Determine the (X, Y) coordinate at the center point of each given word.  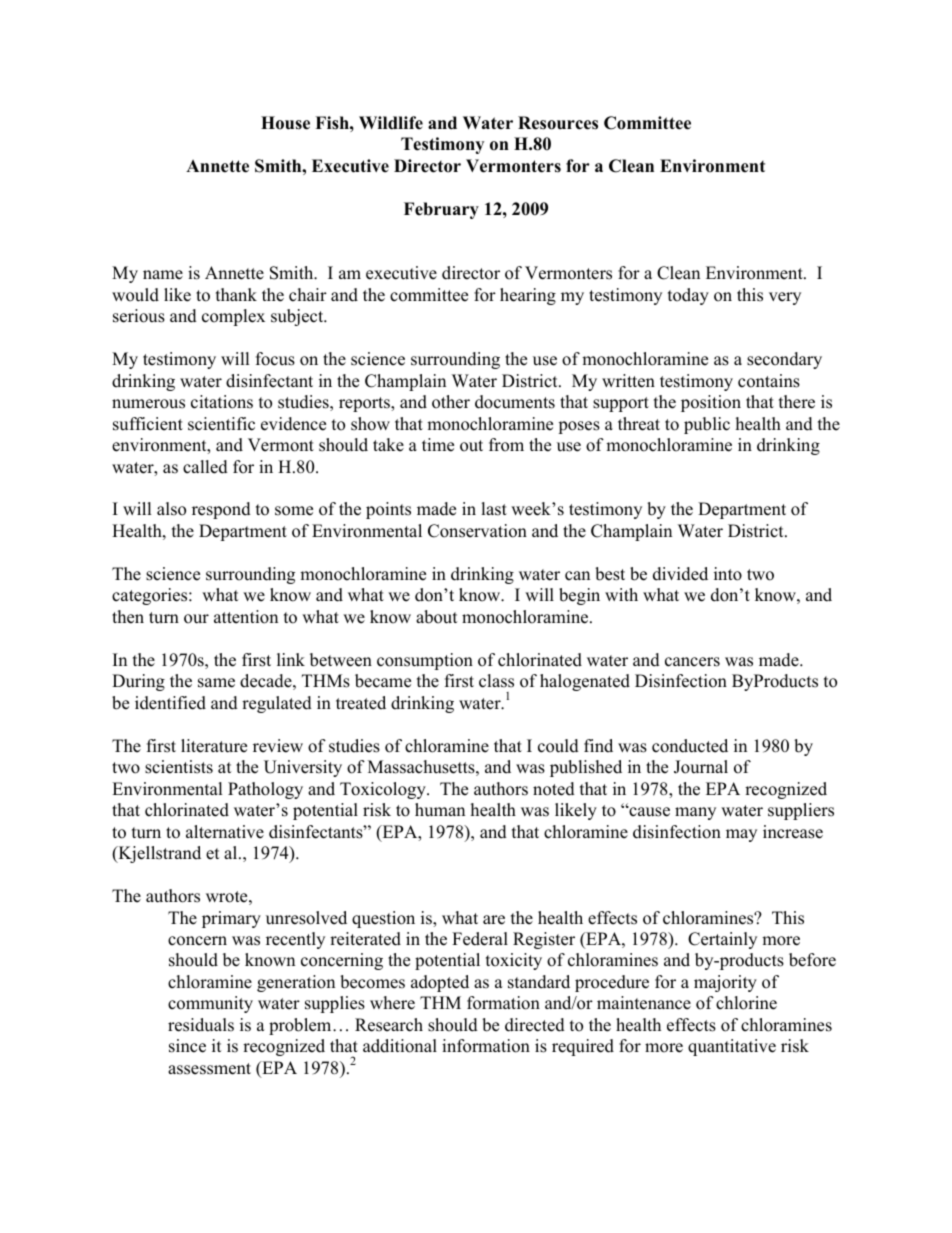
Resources (558, 123)
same (216, 683)
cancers (692, 662)
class (496, 681)
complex (233, 317)
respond (221, 510)
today (688, 296)
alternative (225, 832)
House (285, 123)
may (741, 835)
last (494, 509)
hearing (528, 296)
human (440, 810)
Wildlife (391, 123)
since (187, 1046)
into (728, 574)
